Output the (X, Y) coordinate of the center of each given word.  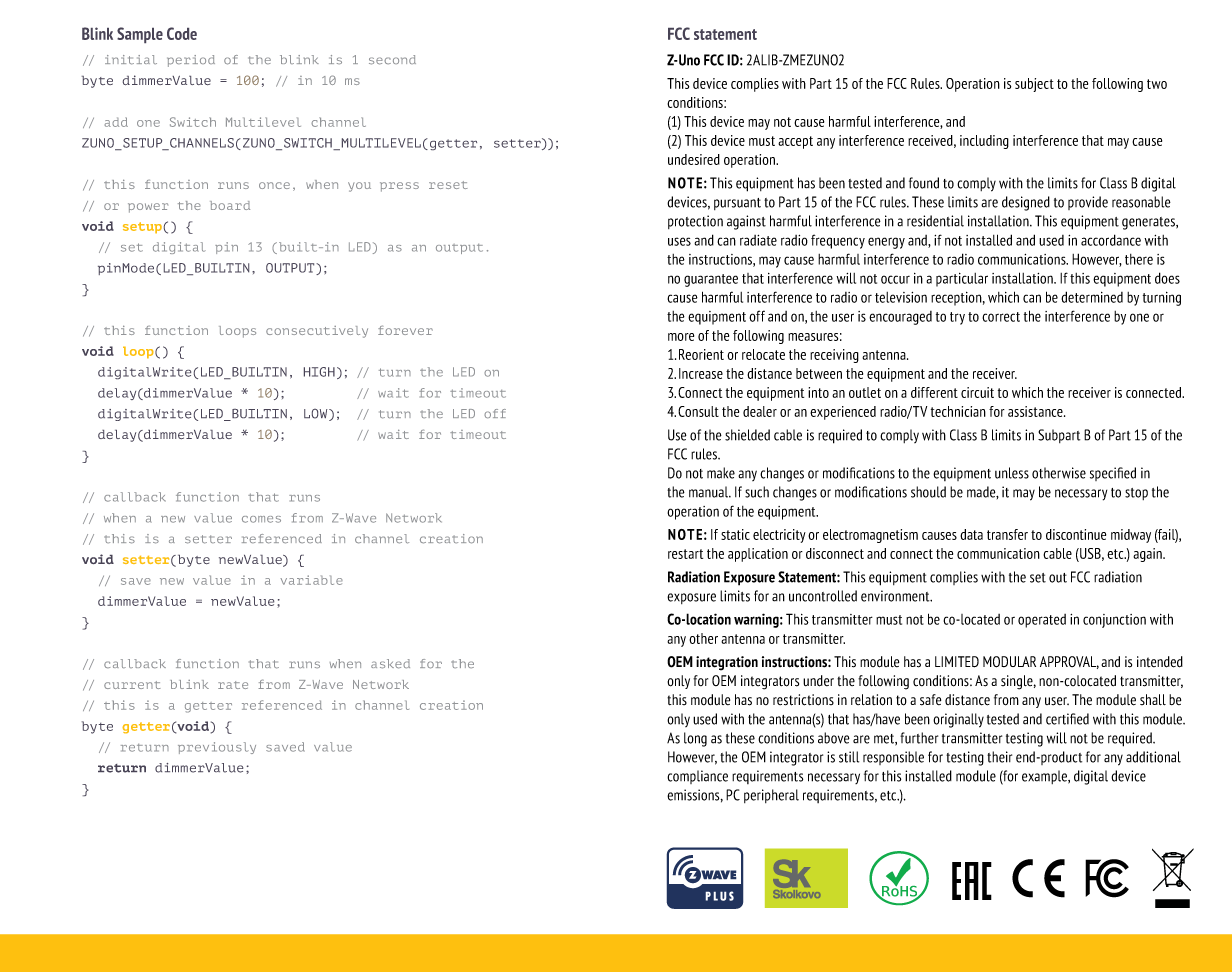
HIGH (319, 372)
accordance (1111, 240)
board (230, 205)
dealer (760, 411)
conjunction (1114, 621)
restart (685, 554)
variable (311, 580)
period (191, 61)
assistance (1036, 411)
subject (1034, 85)
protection (695, 222)
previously (217, 748)
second (392, 60)
